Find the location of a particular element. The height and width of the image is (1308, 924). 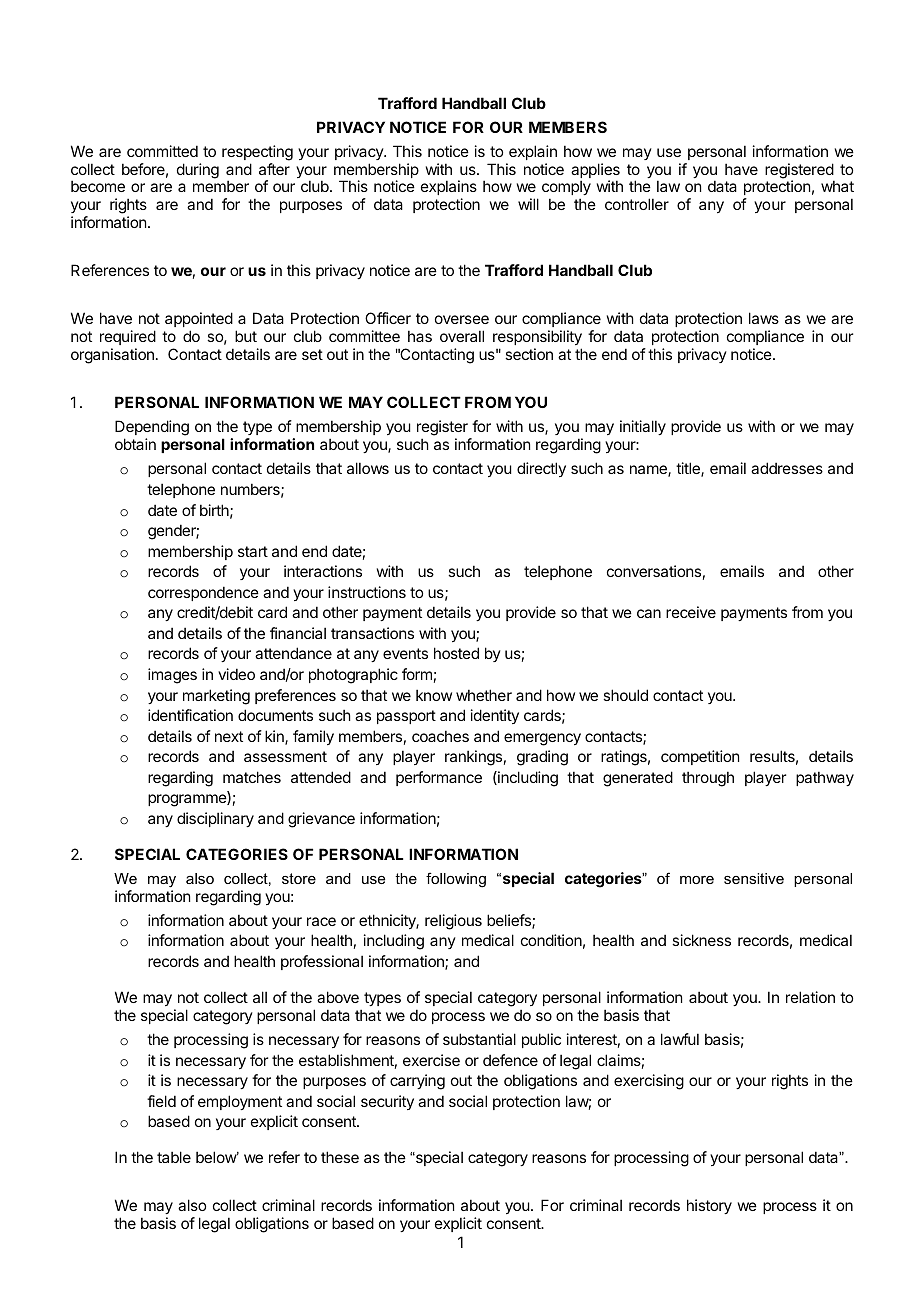

during is located at coordinates (198, 171).
